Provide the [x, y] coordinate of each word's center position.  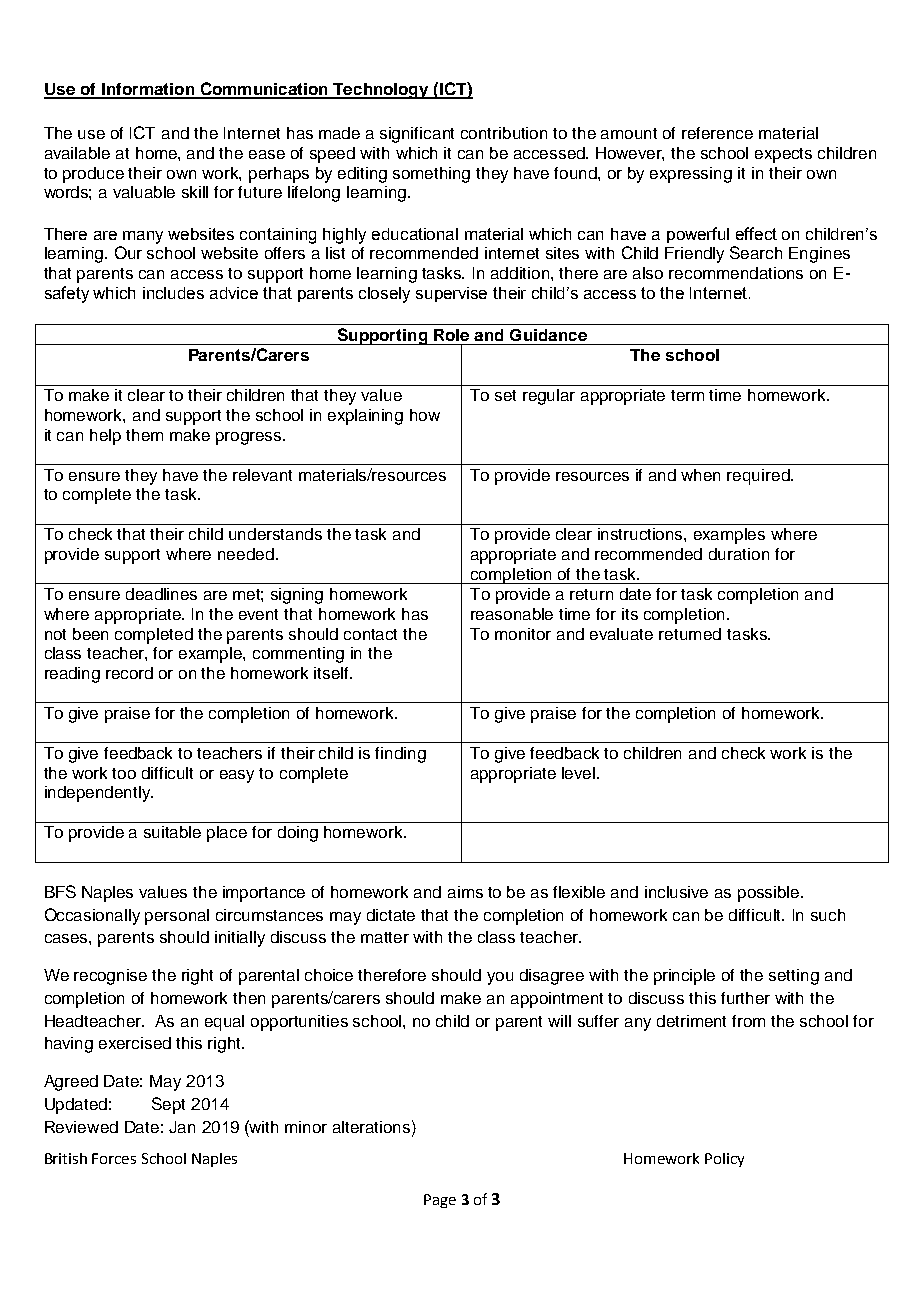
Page [440, 1201]
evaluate [621, 634]
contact [370, 634]
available [77, 153]
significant [417, 135]
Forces [114, 1158]
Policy [724, 1160]
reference [717, 133]
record [129, 673]
